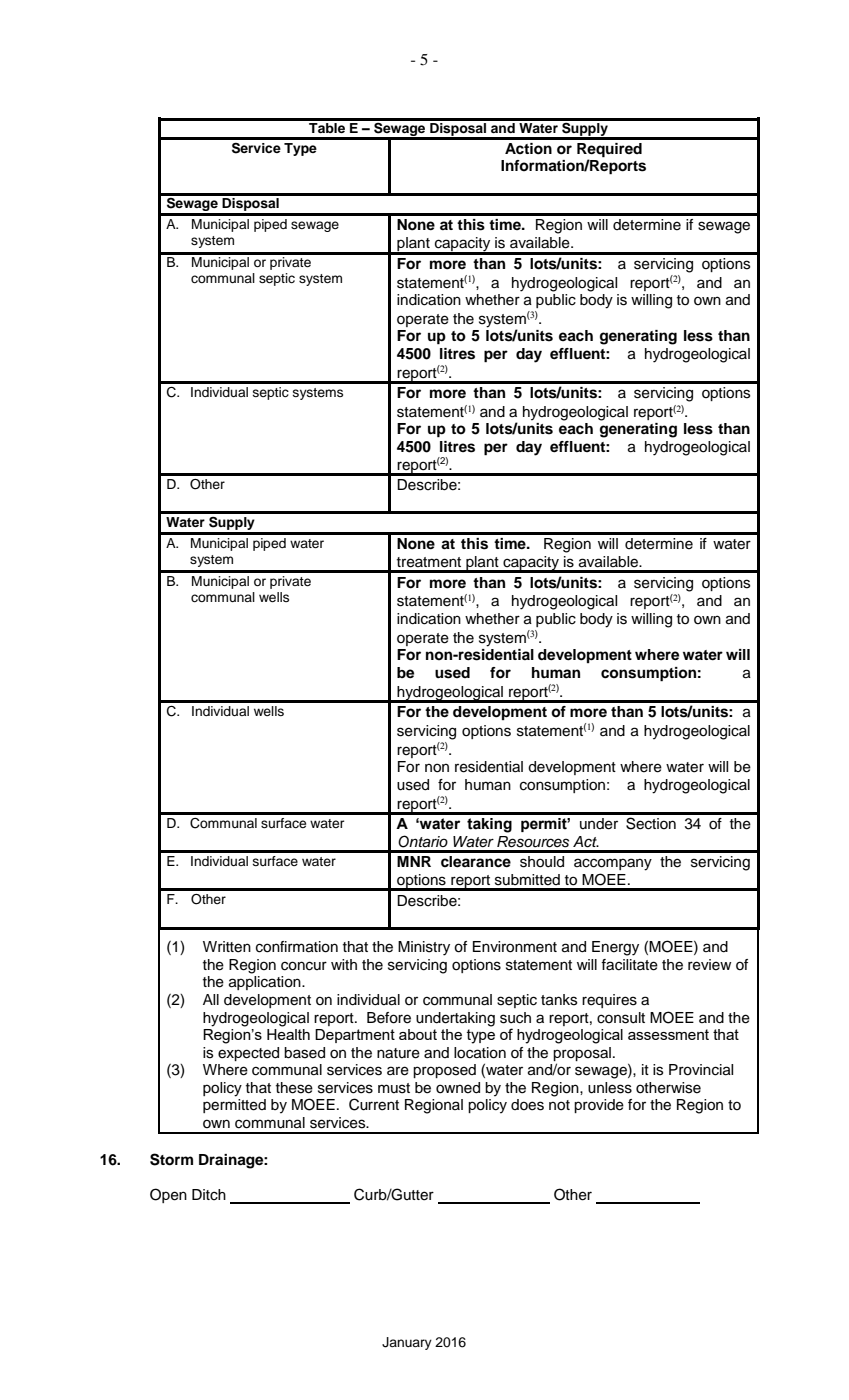  Describe the element at coordinates (227, 947) in the page. I see `Written` at that location.
